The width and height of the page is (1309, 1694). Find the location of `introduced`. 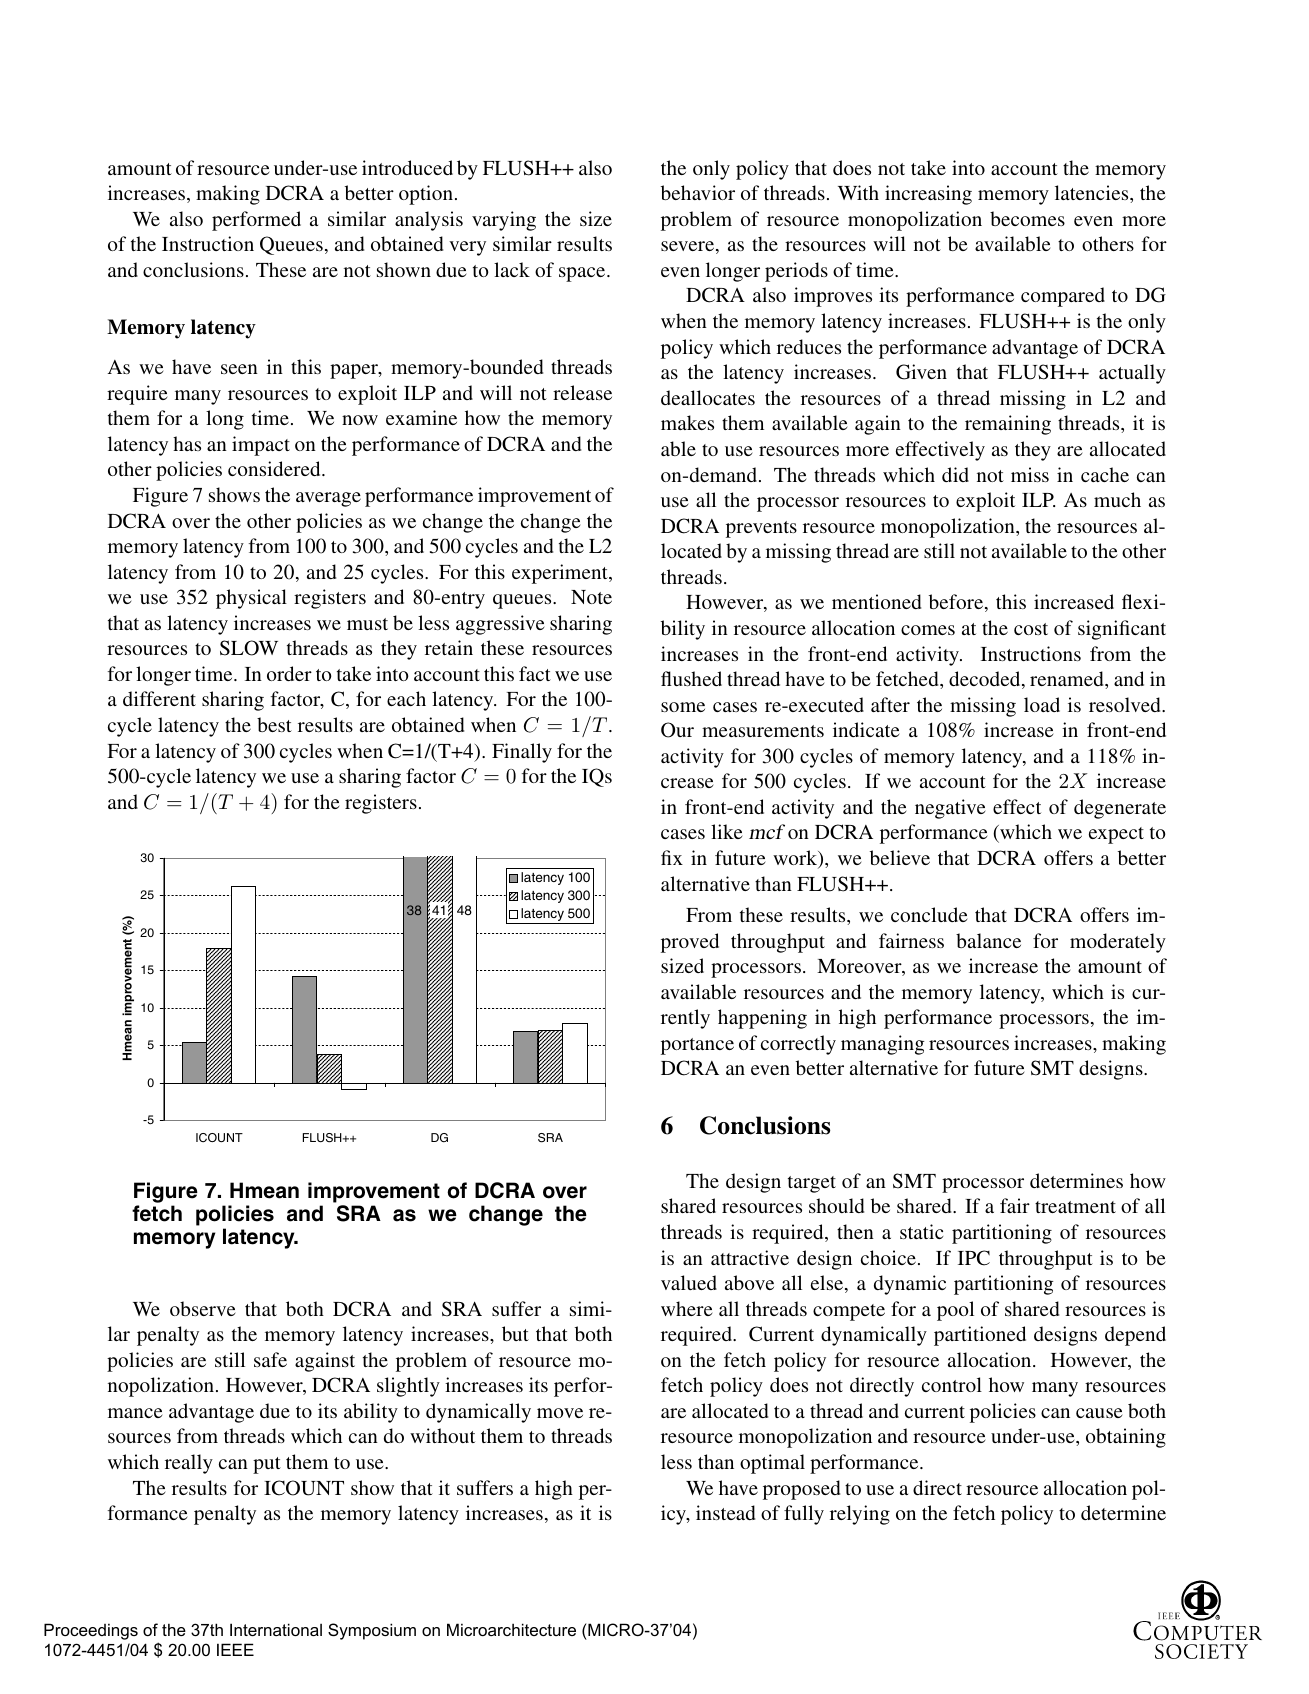

introduced is located at coordinates (407, 167).
